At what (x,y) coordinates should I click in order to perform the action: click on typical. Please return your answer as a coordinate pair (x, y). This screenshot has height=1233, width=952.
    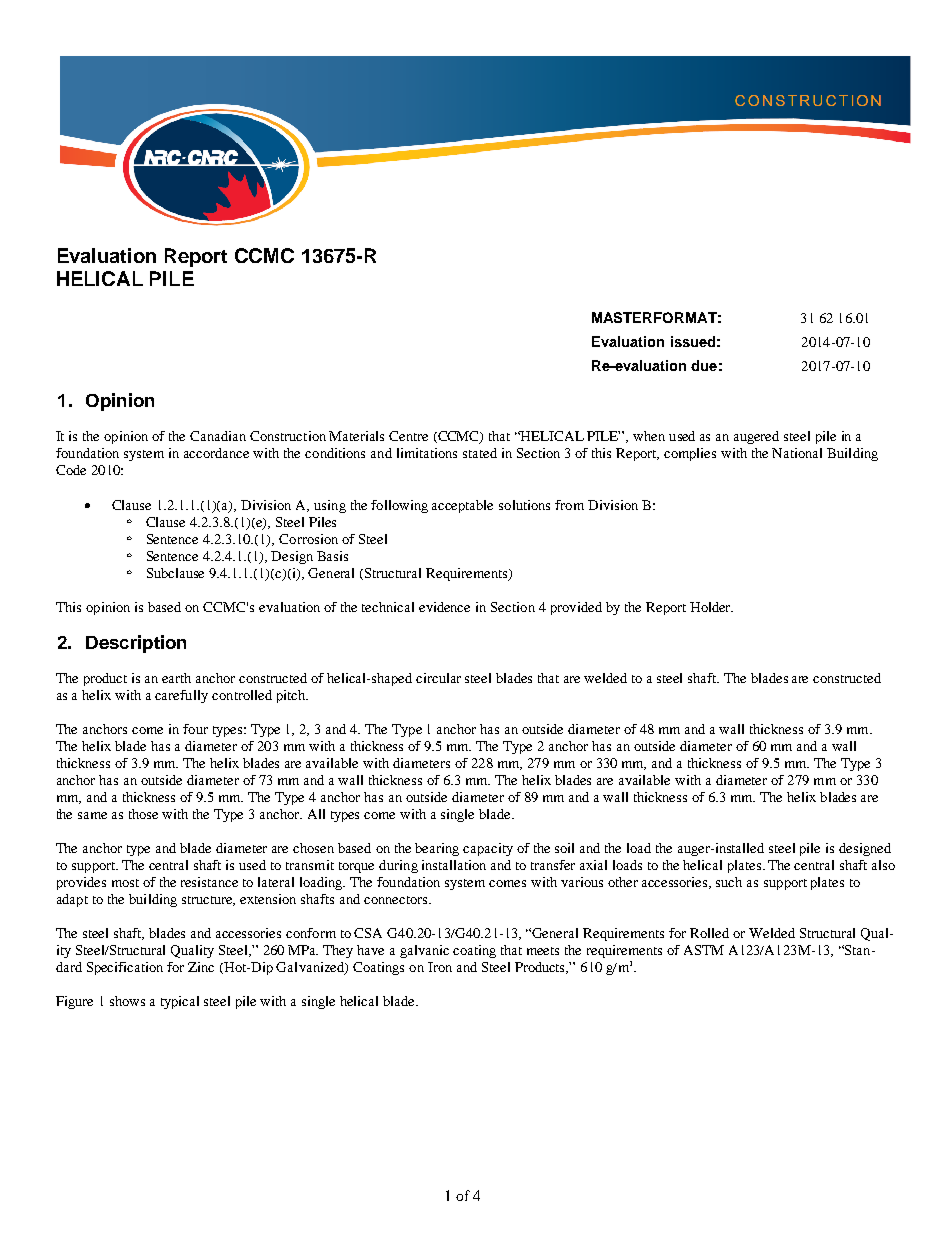
    Looking at the image, I should click on (180, 1002).
